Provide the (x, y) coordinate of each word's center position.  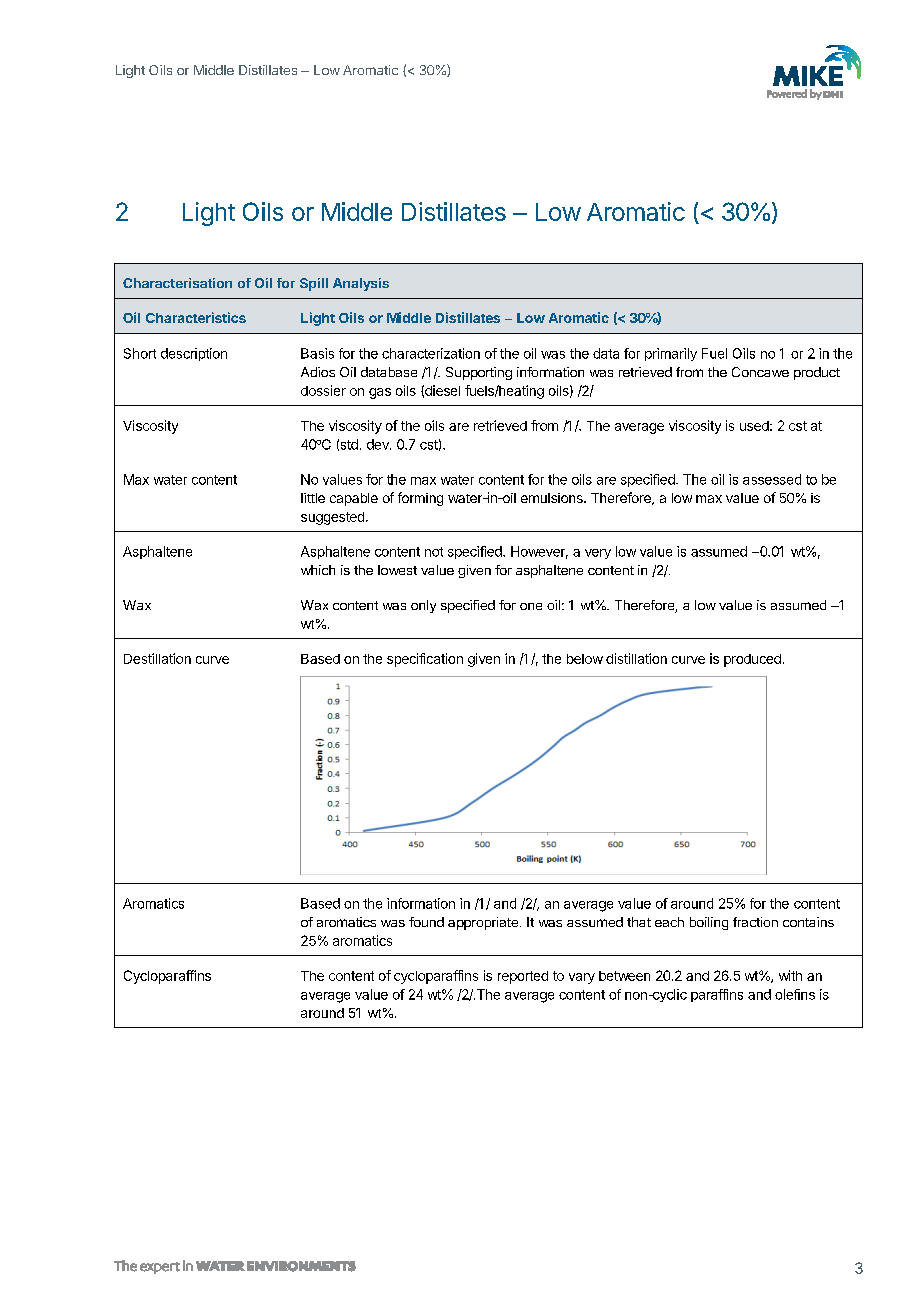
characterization (431, 353)
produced (752, 660)
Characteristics (196, 317)
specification (425, 660)
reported (523, 977)
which (318, 570)
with (790, 975)
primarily (671, 354)
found (426, 922)
